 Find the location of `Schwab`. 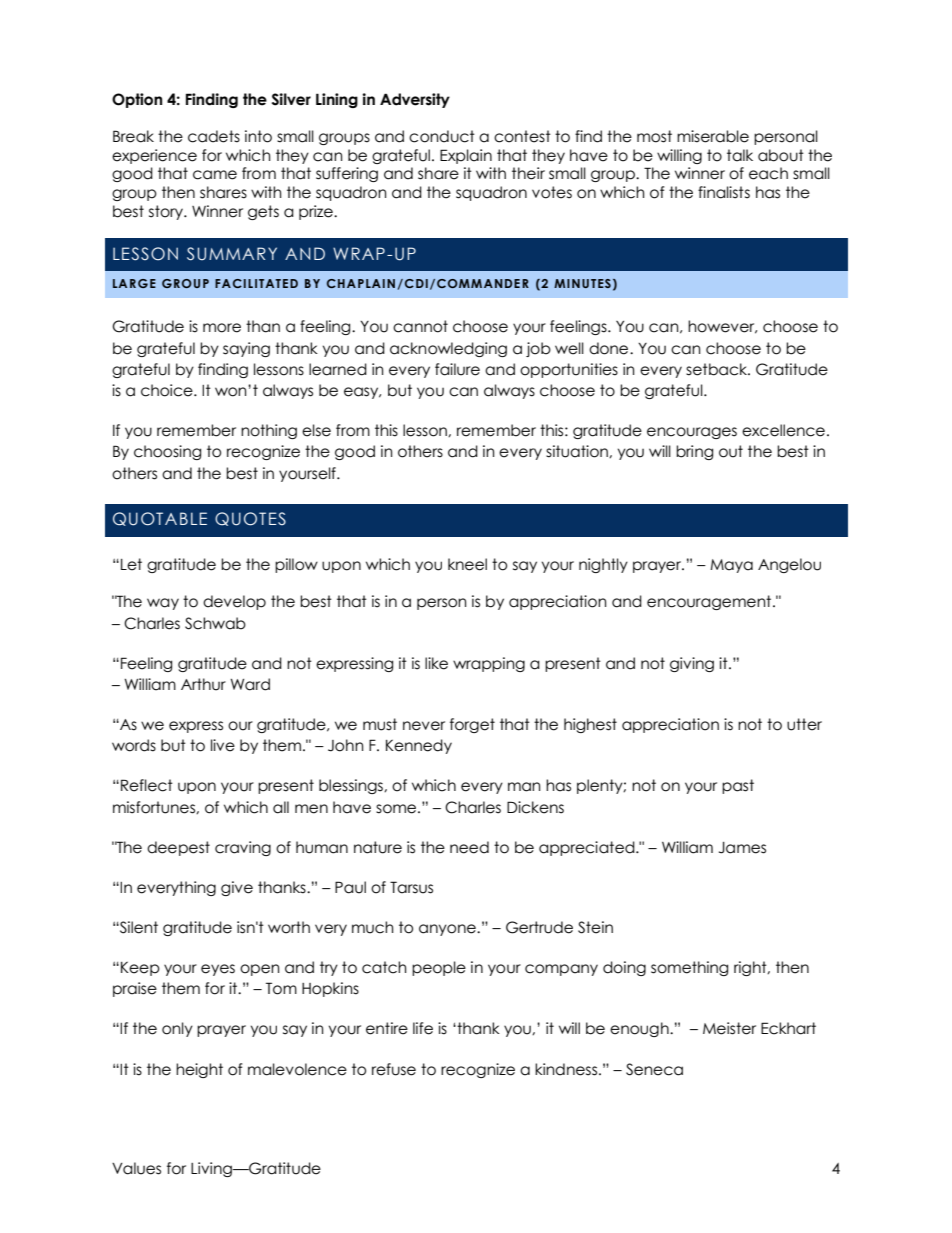

Schwab is located at coordinates (215, 623).
